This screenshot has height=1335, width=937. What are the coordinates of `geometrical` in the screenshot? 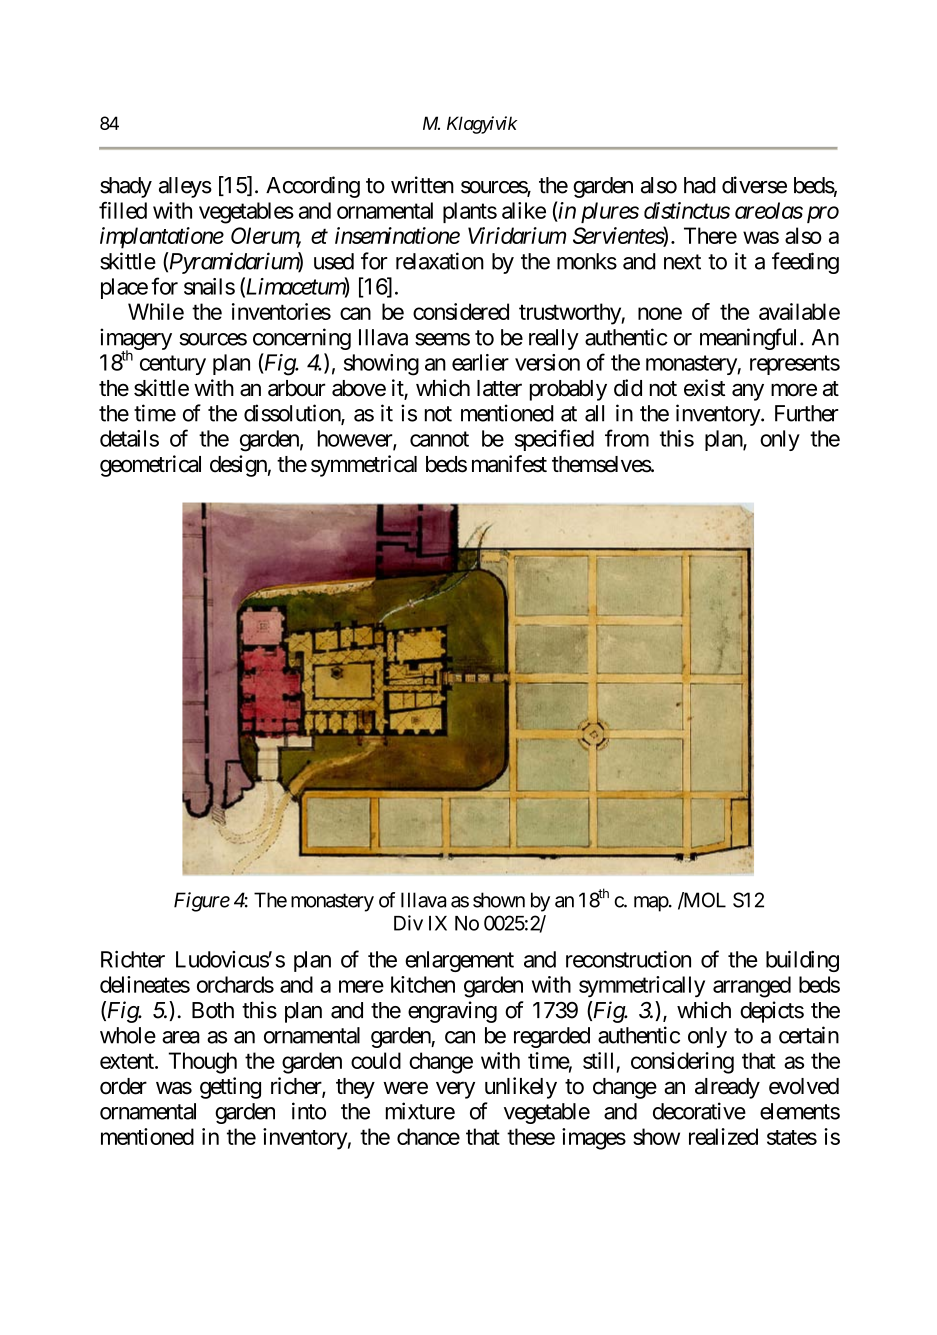 It's located at (150, 466).
